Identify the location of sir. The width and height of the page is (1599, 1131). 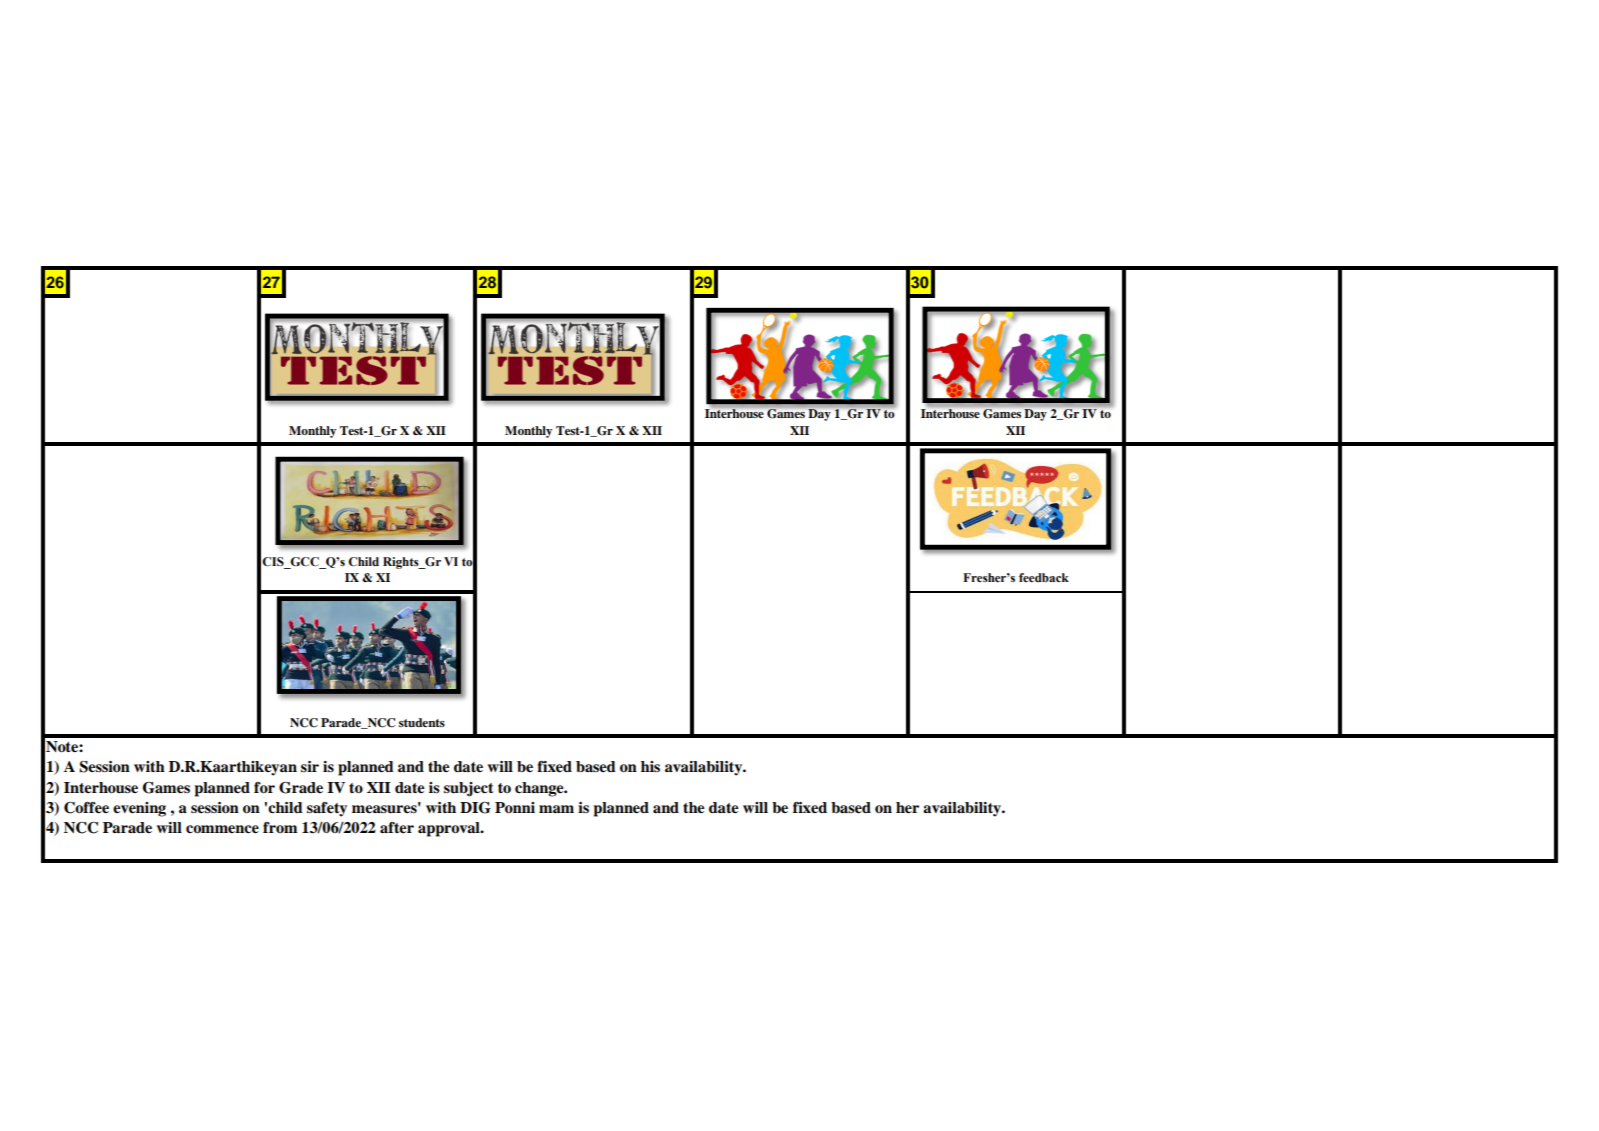
(310, 766).
